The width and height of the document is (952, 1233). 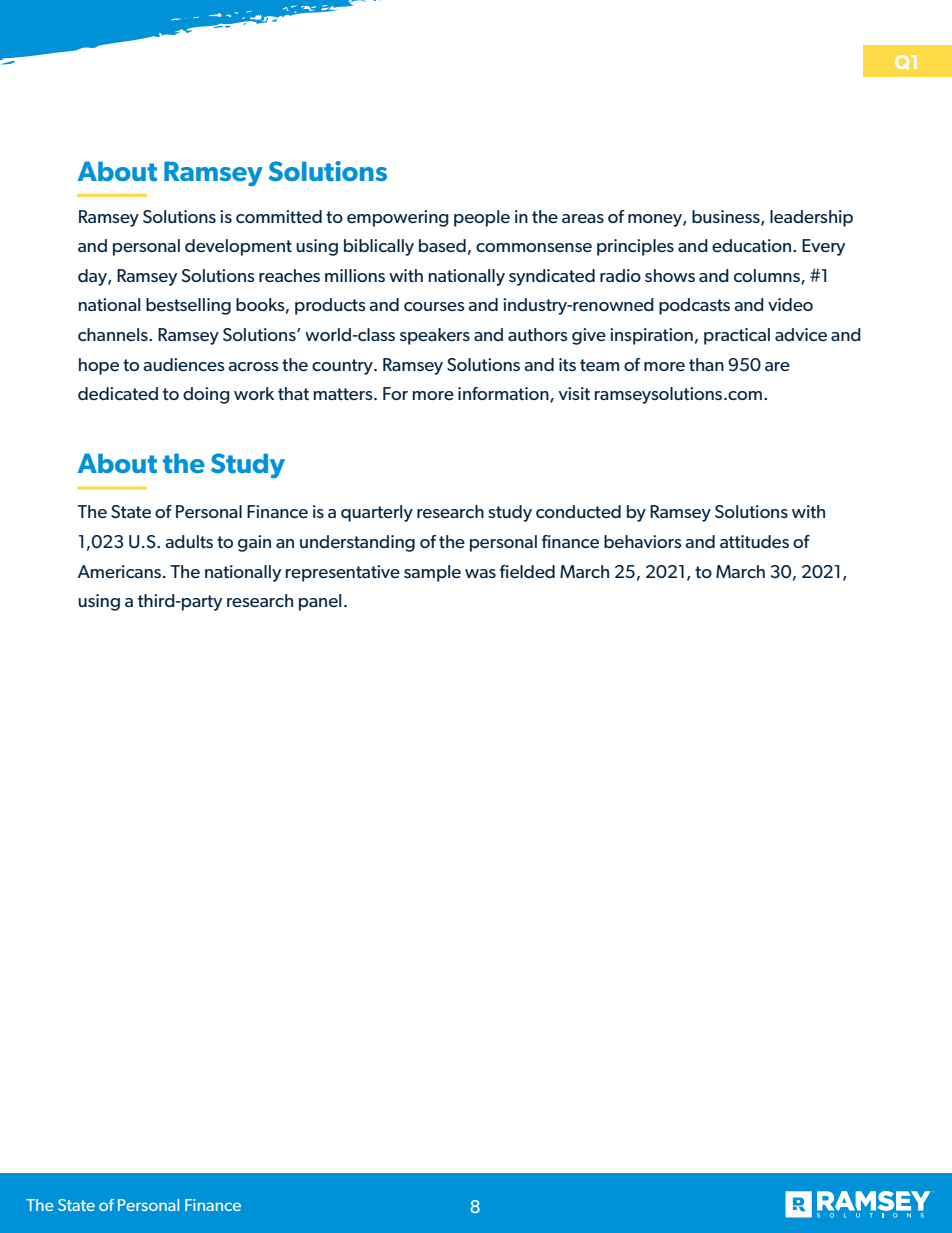 What do you see at coordinates (480, 573) in the document?
I see `was` at bounding box center [480, 573].
